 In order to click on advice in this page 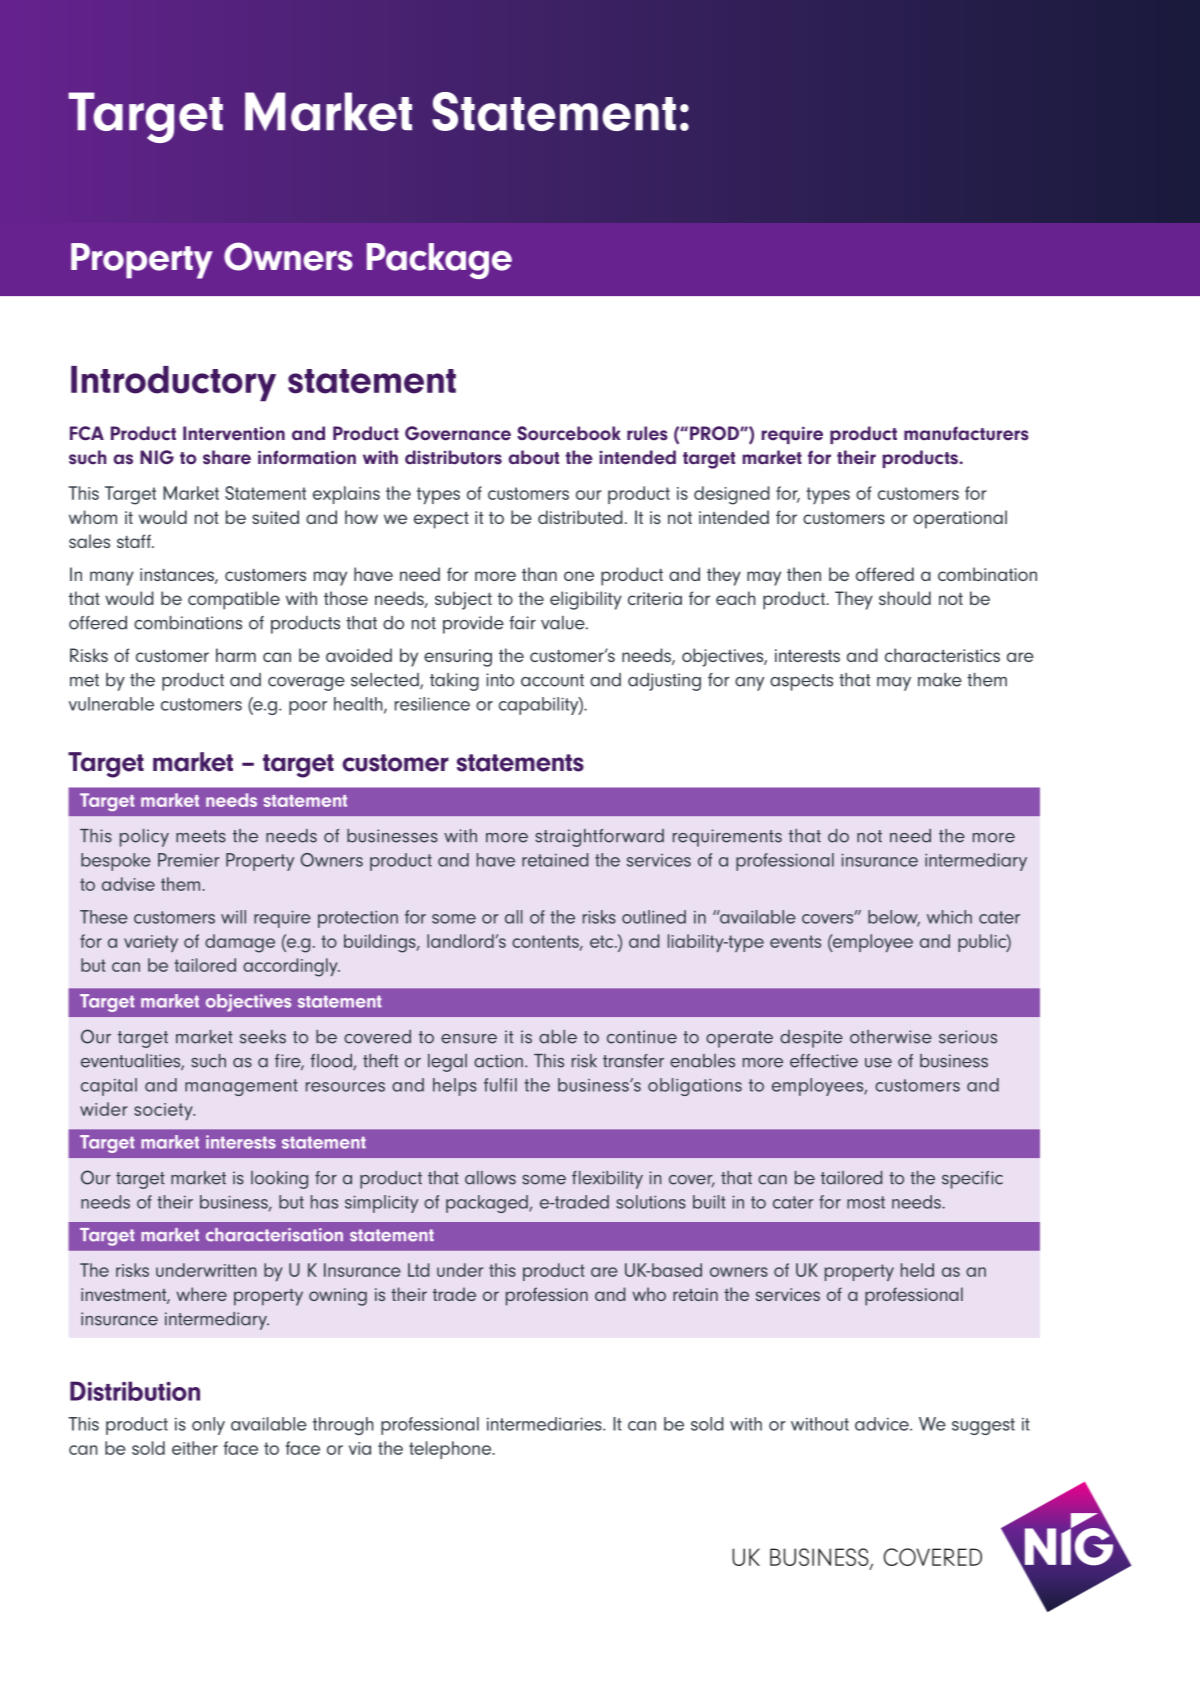, I will do `click(883, 1424)`.
